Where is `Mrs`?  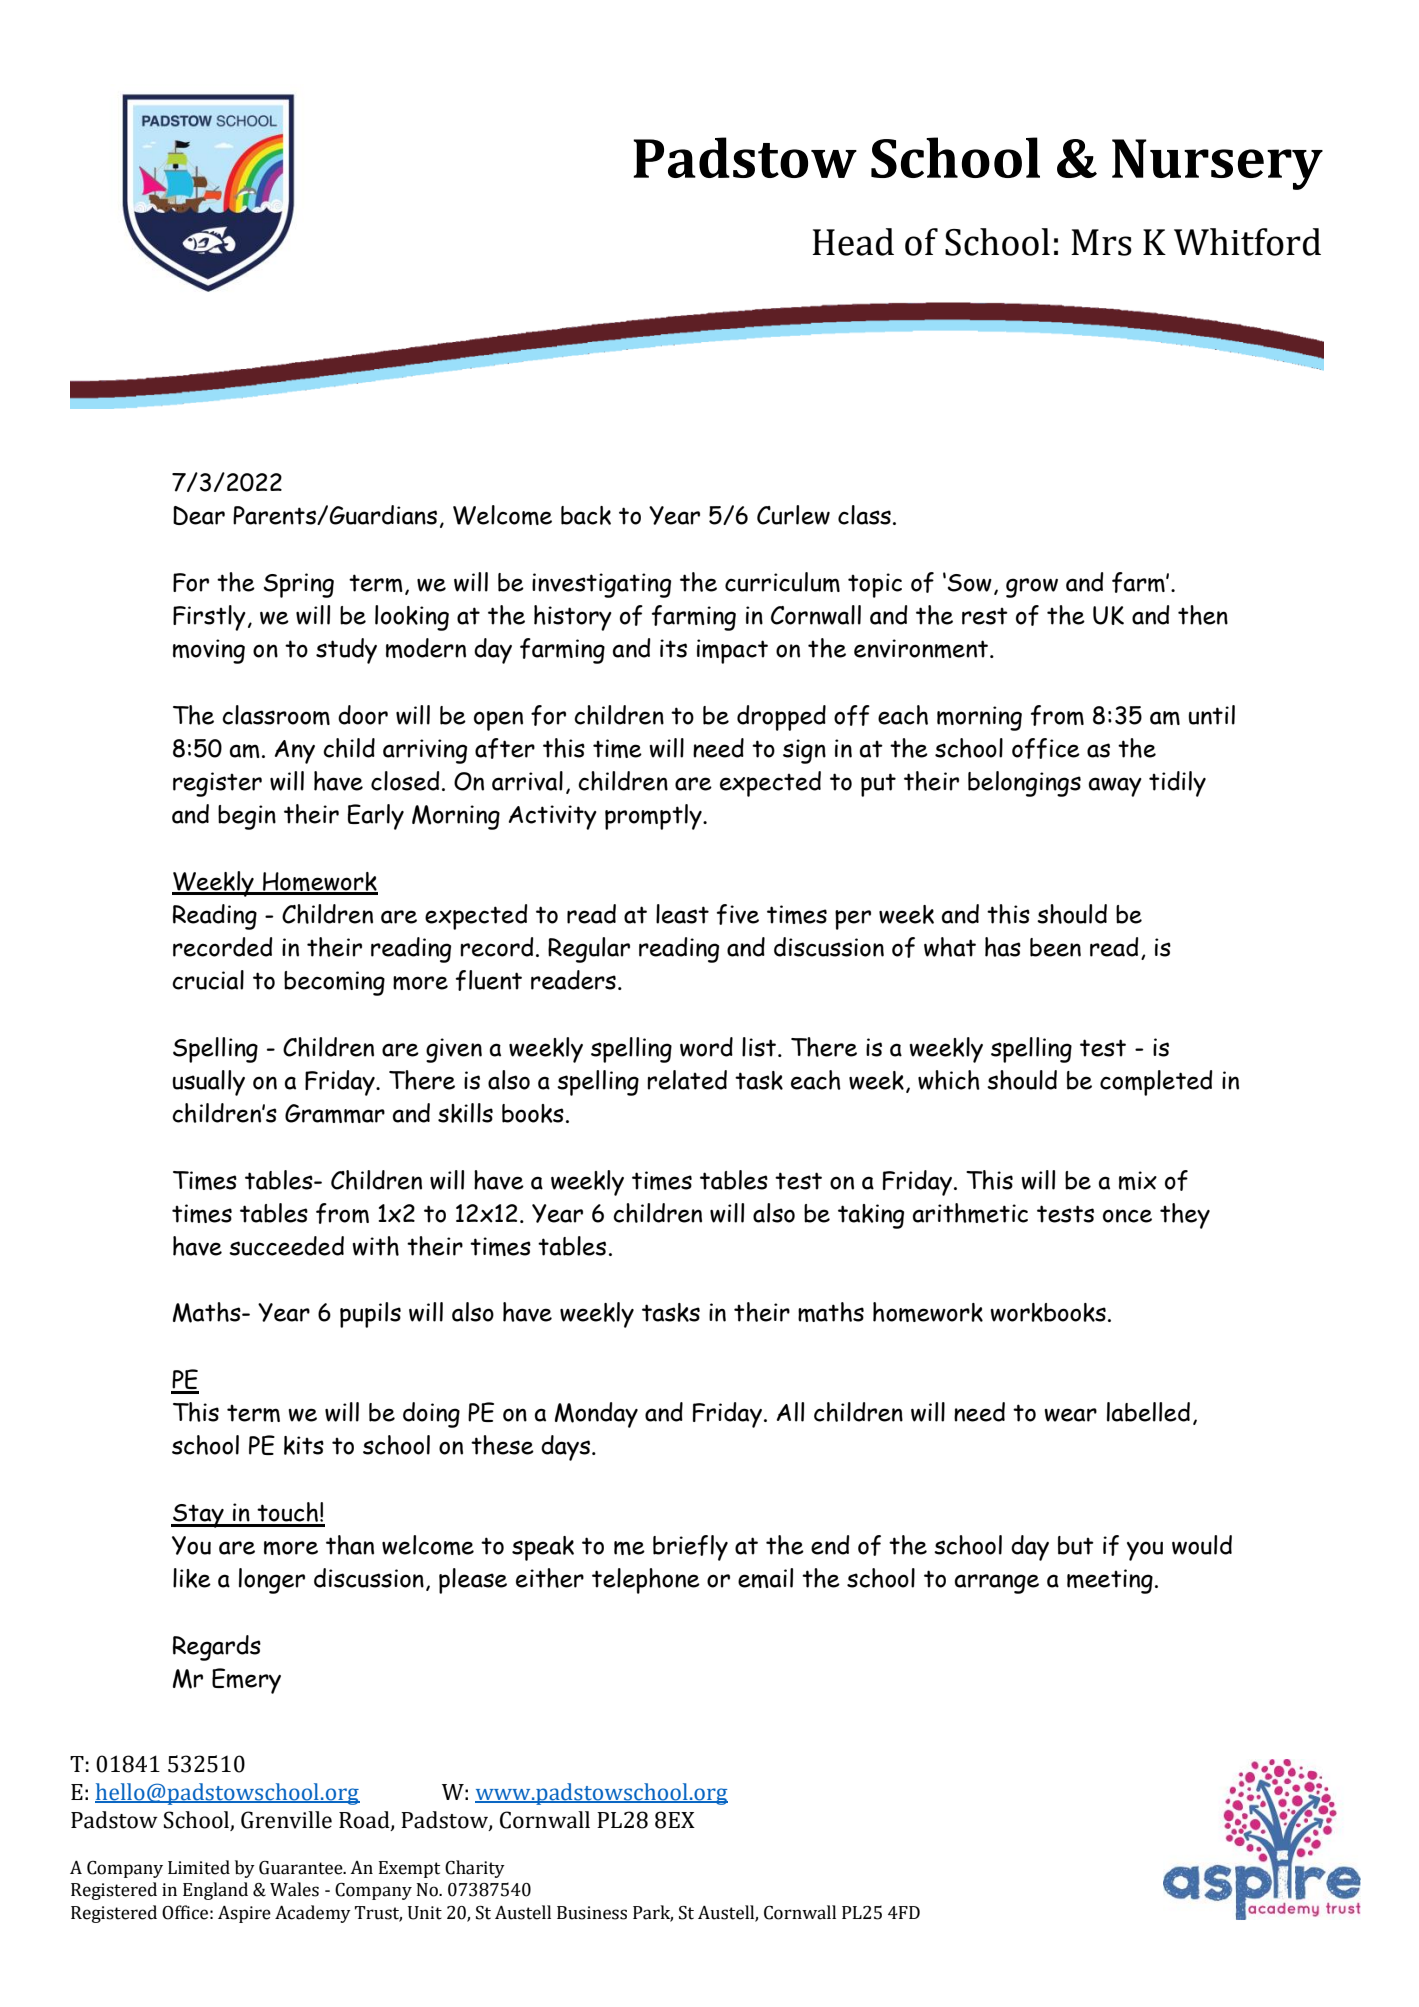 Mrs is located at coordinates (1101, 242).
